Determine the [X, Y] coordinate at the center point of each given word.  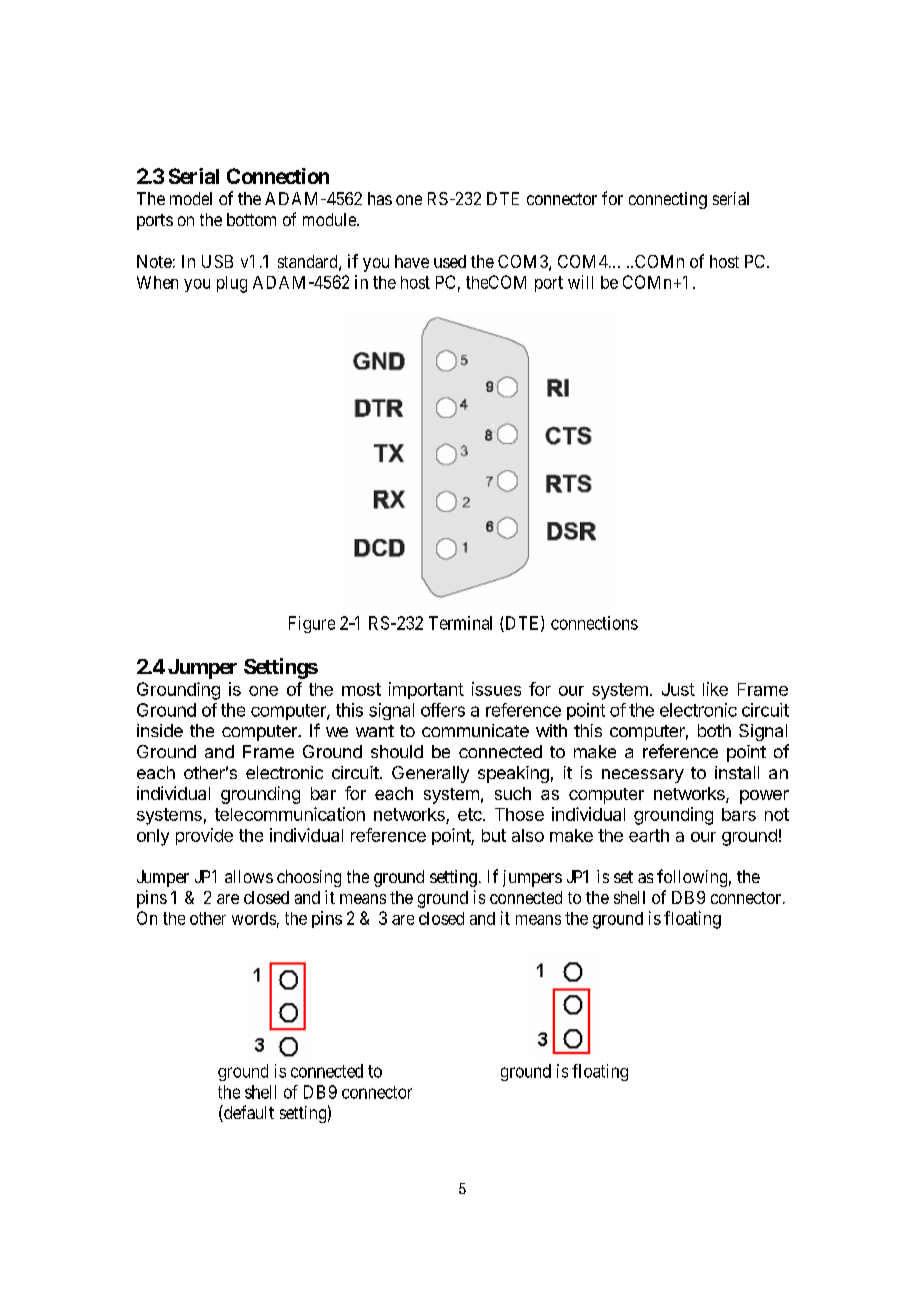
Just [678, 689]
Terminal [460, 623]
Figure [312, 624]
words [254, 918]
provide [204, 836]
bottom [251, 219]
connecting [668, 200]
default [248, 1113]
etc [471, 814]
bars [739, 814]
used [450, 261]
